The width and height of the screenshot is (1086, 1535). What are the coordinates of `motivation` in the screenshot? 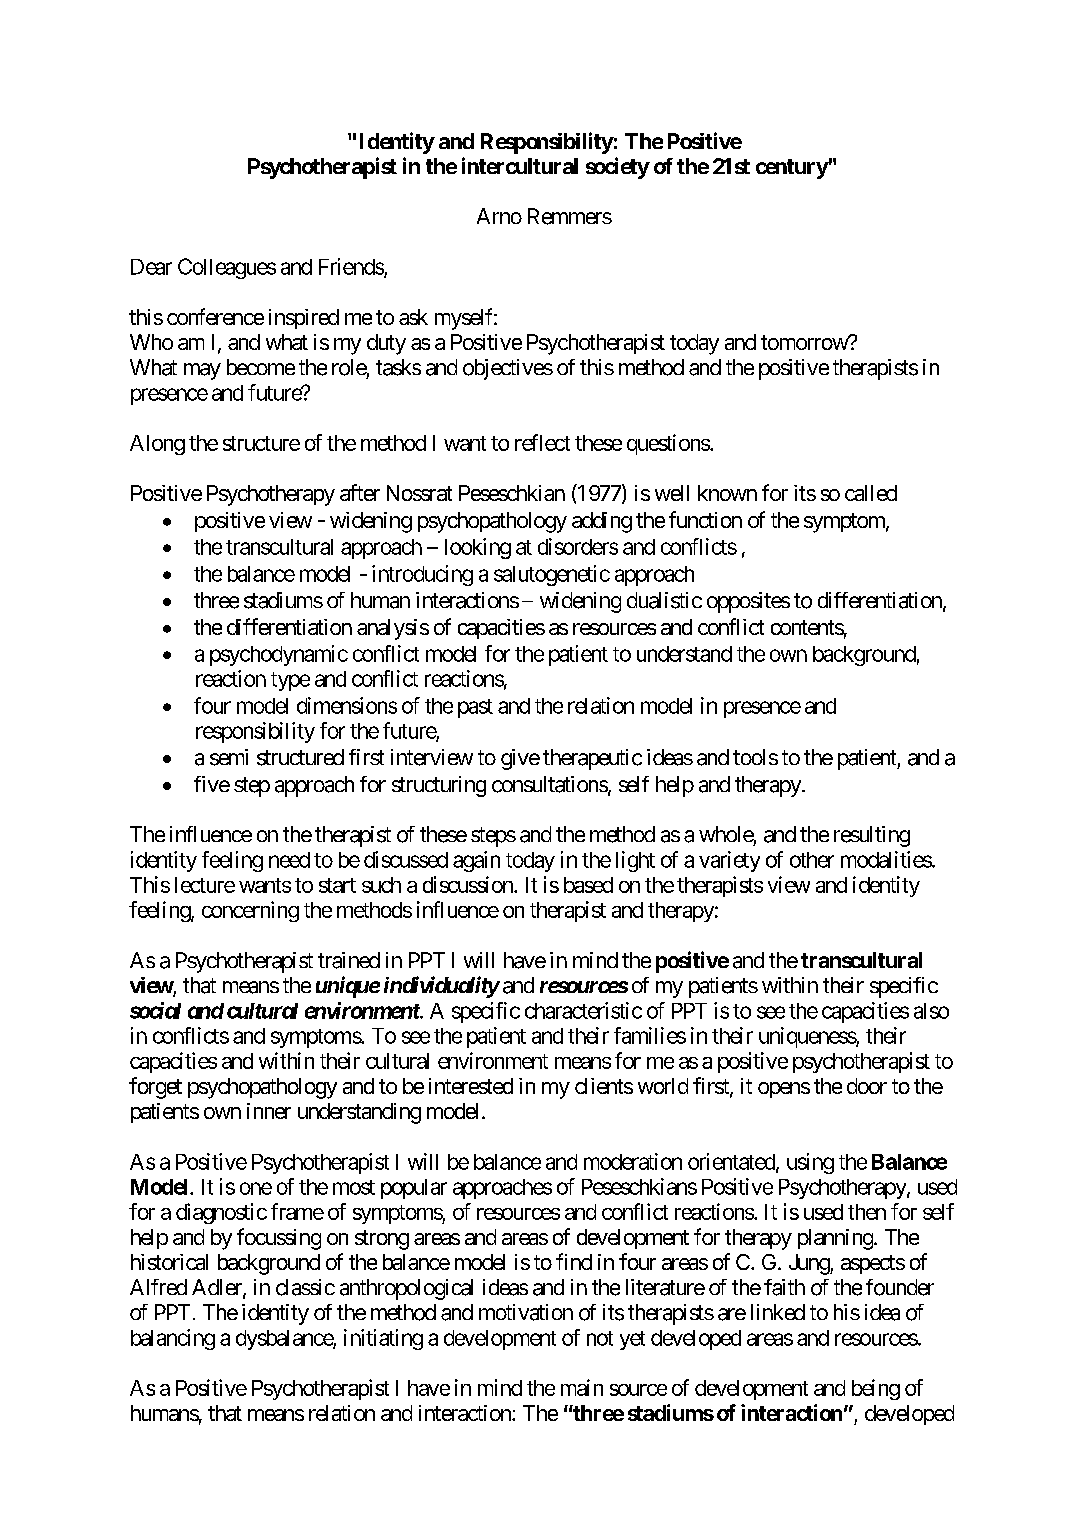 It's located at (526, 1312).
